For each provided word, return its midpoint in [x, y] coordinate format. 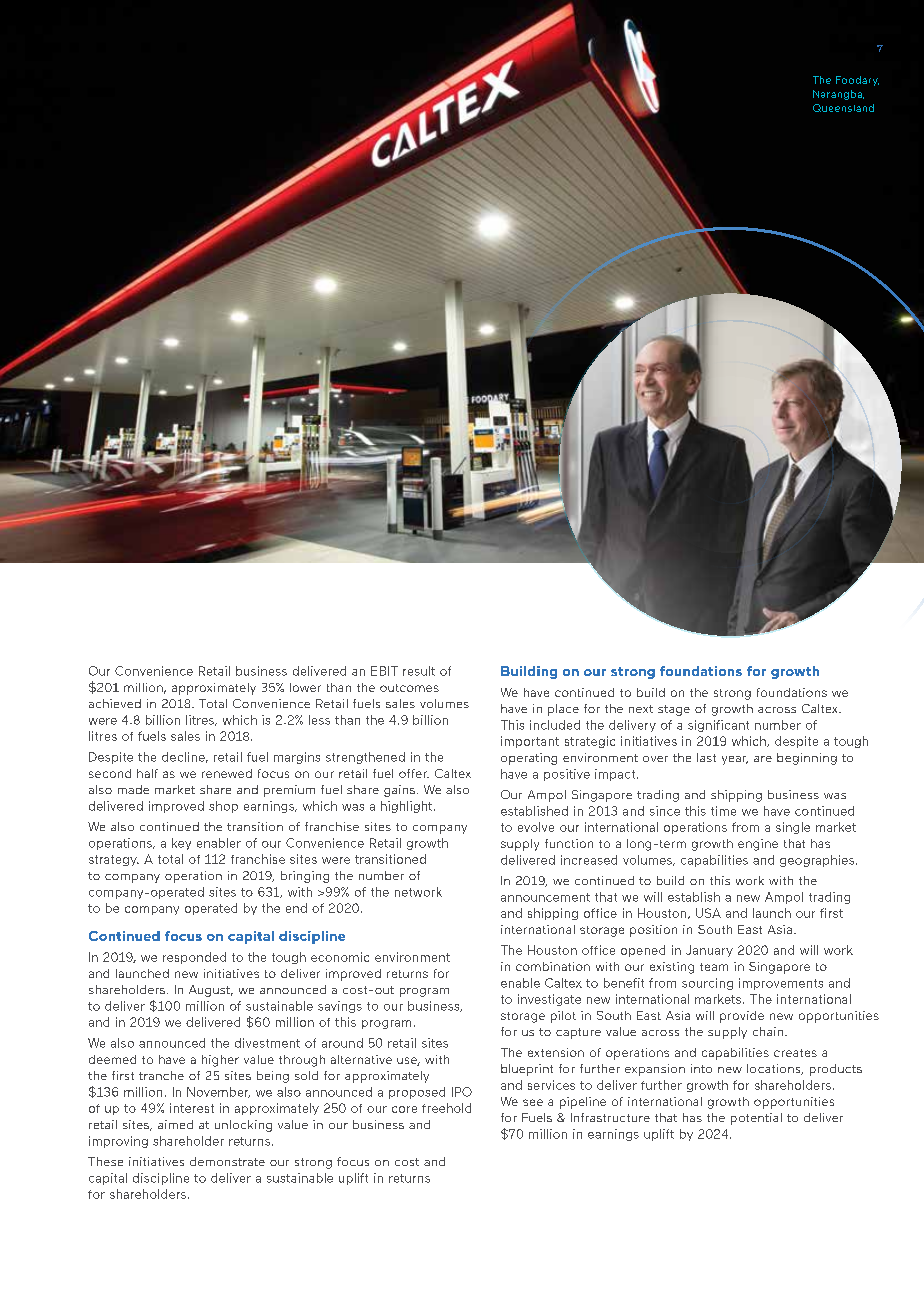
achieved [115, 703]
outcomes [409, 688]
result [419, 671]
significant [718, 726]
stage [674, 710]
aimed [175, 1124]
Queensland [843, 108]
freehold [446, 1108]
